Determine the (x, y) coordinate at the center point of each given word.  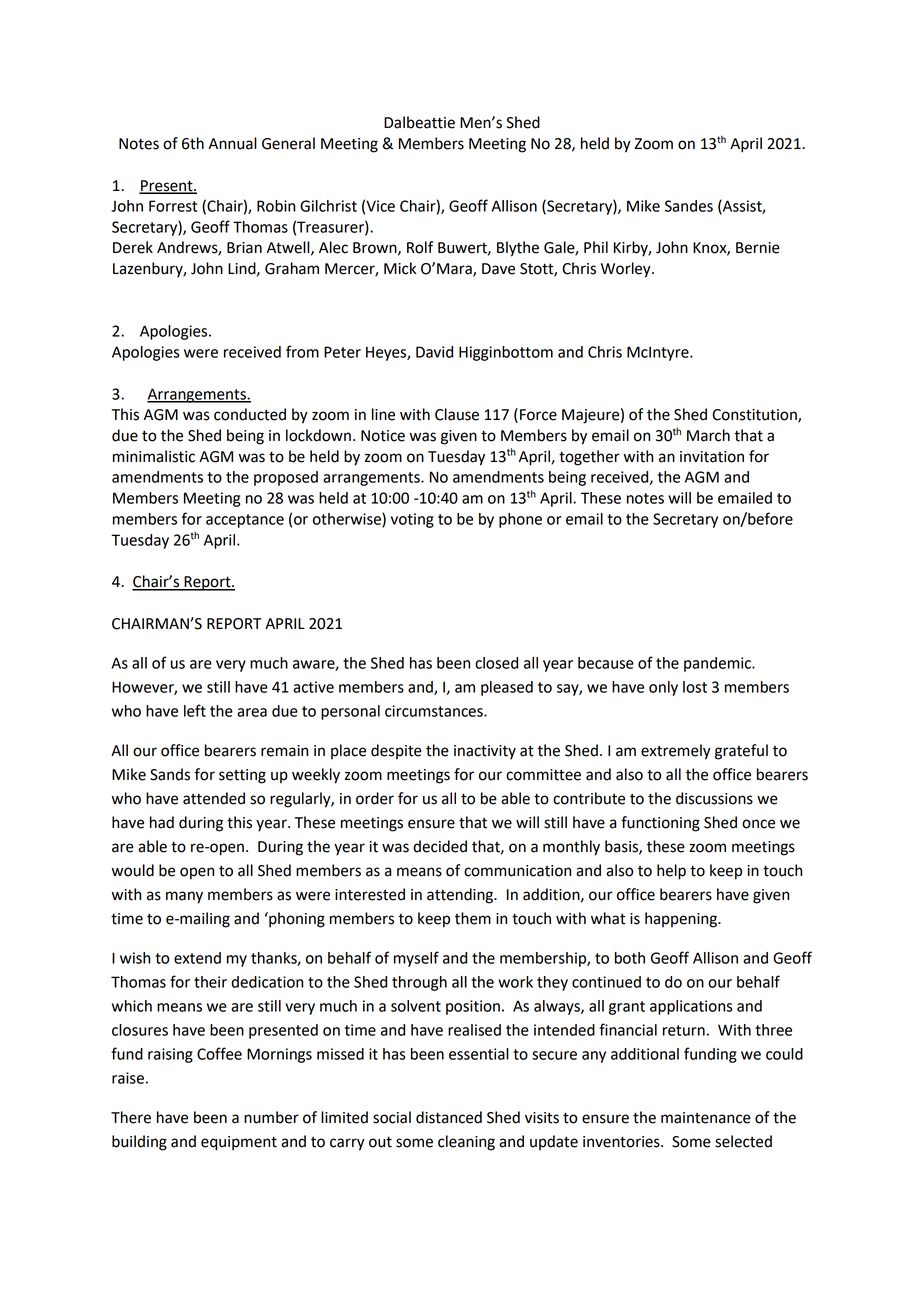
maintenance (706, 1118)
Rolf (420, 247)
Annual (233, 143)
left (195, 710)
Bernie (758, 248)
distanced (449, 1117)
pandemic (718, 664)
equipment (239, 1143)
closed (496, 663)
